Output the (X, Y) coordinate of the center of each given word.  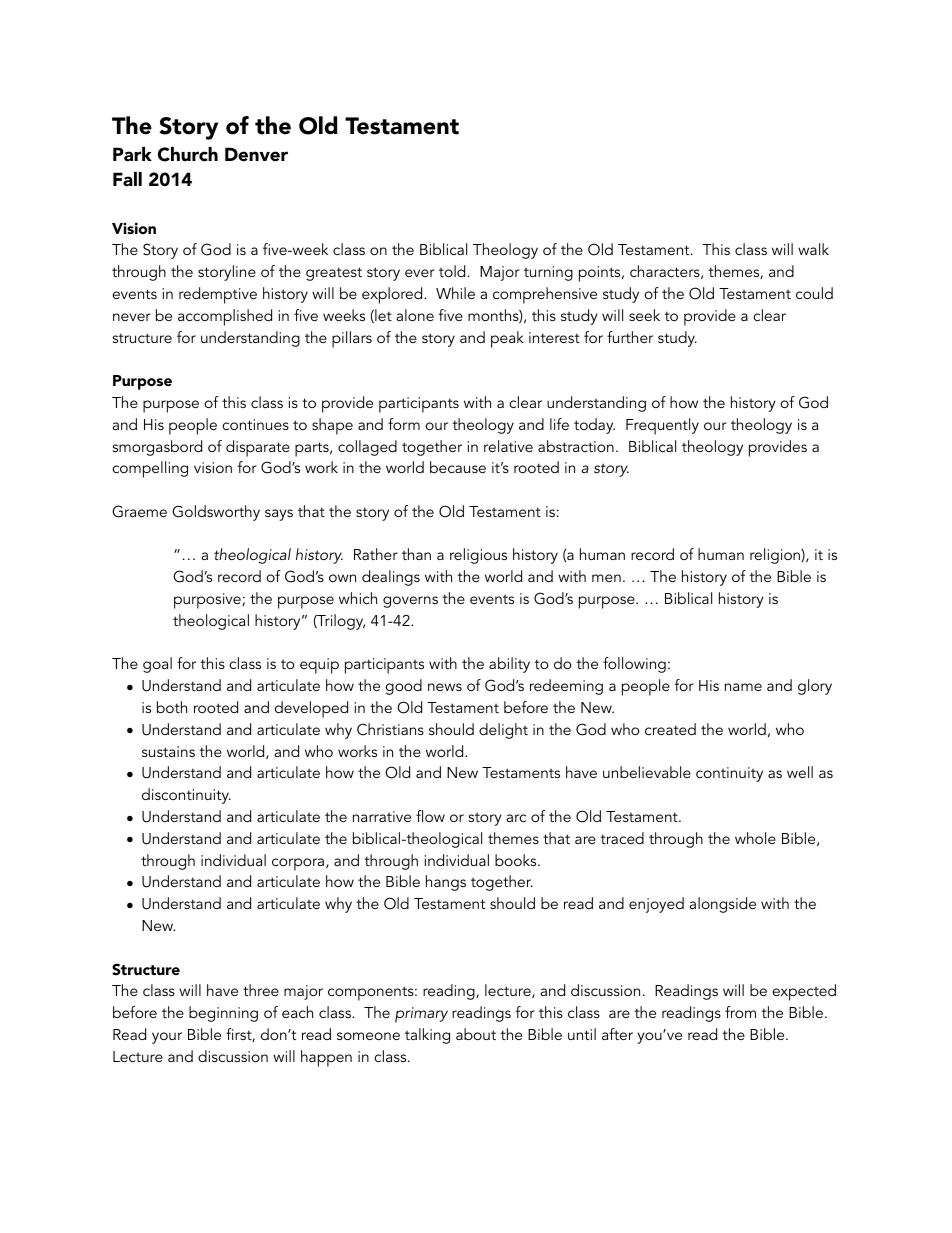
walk (813, 249)
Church (188, 154)
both (172, 707)
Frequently (662, 426)
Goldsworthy (216, 513)
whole (755, 838)
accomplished (225, 317)
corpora (299, 864)
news (445, 687)
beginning (223, 1014)
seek (644, 315)
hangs (446, 883)
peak (507, 339)
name (743, 687)
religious (478, 556)
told (453, 271)
